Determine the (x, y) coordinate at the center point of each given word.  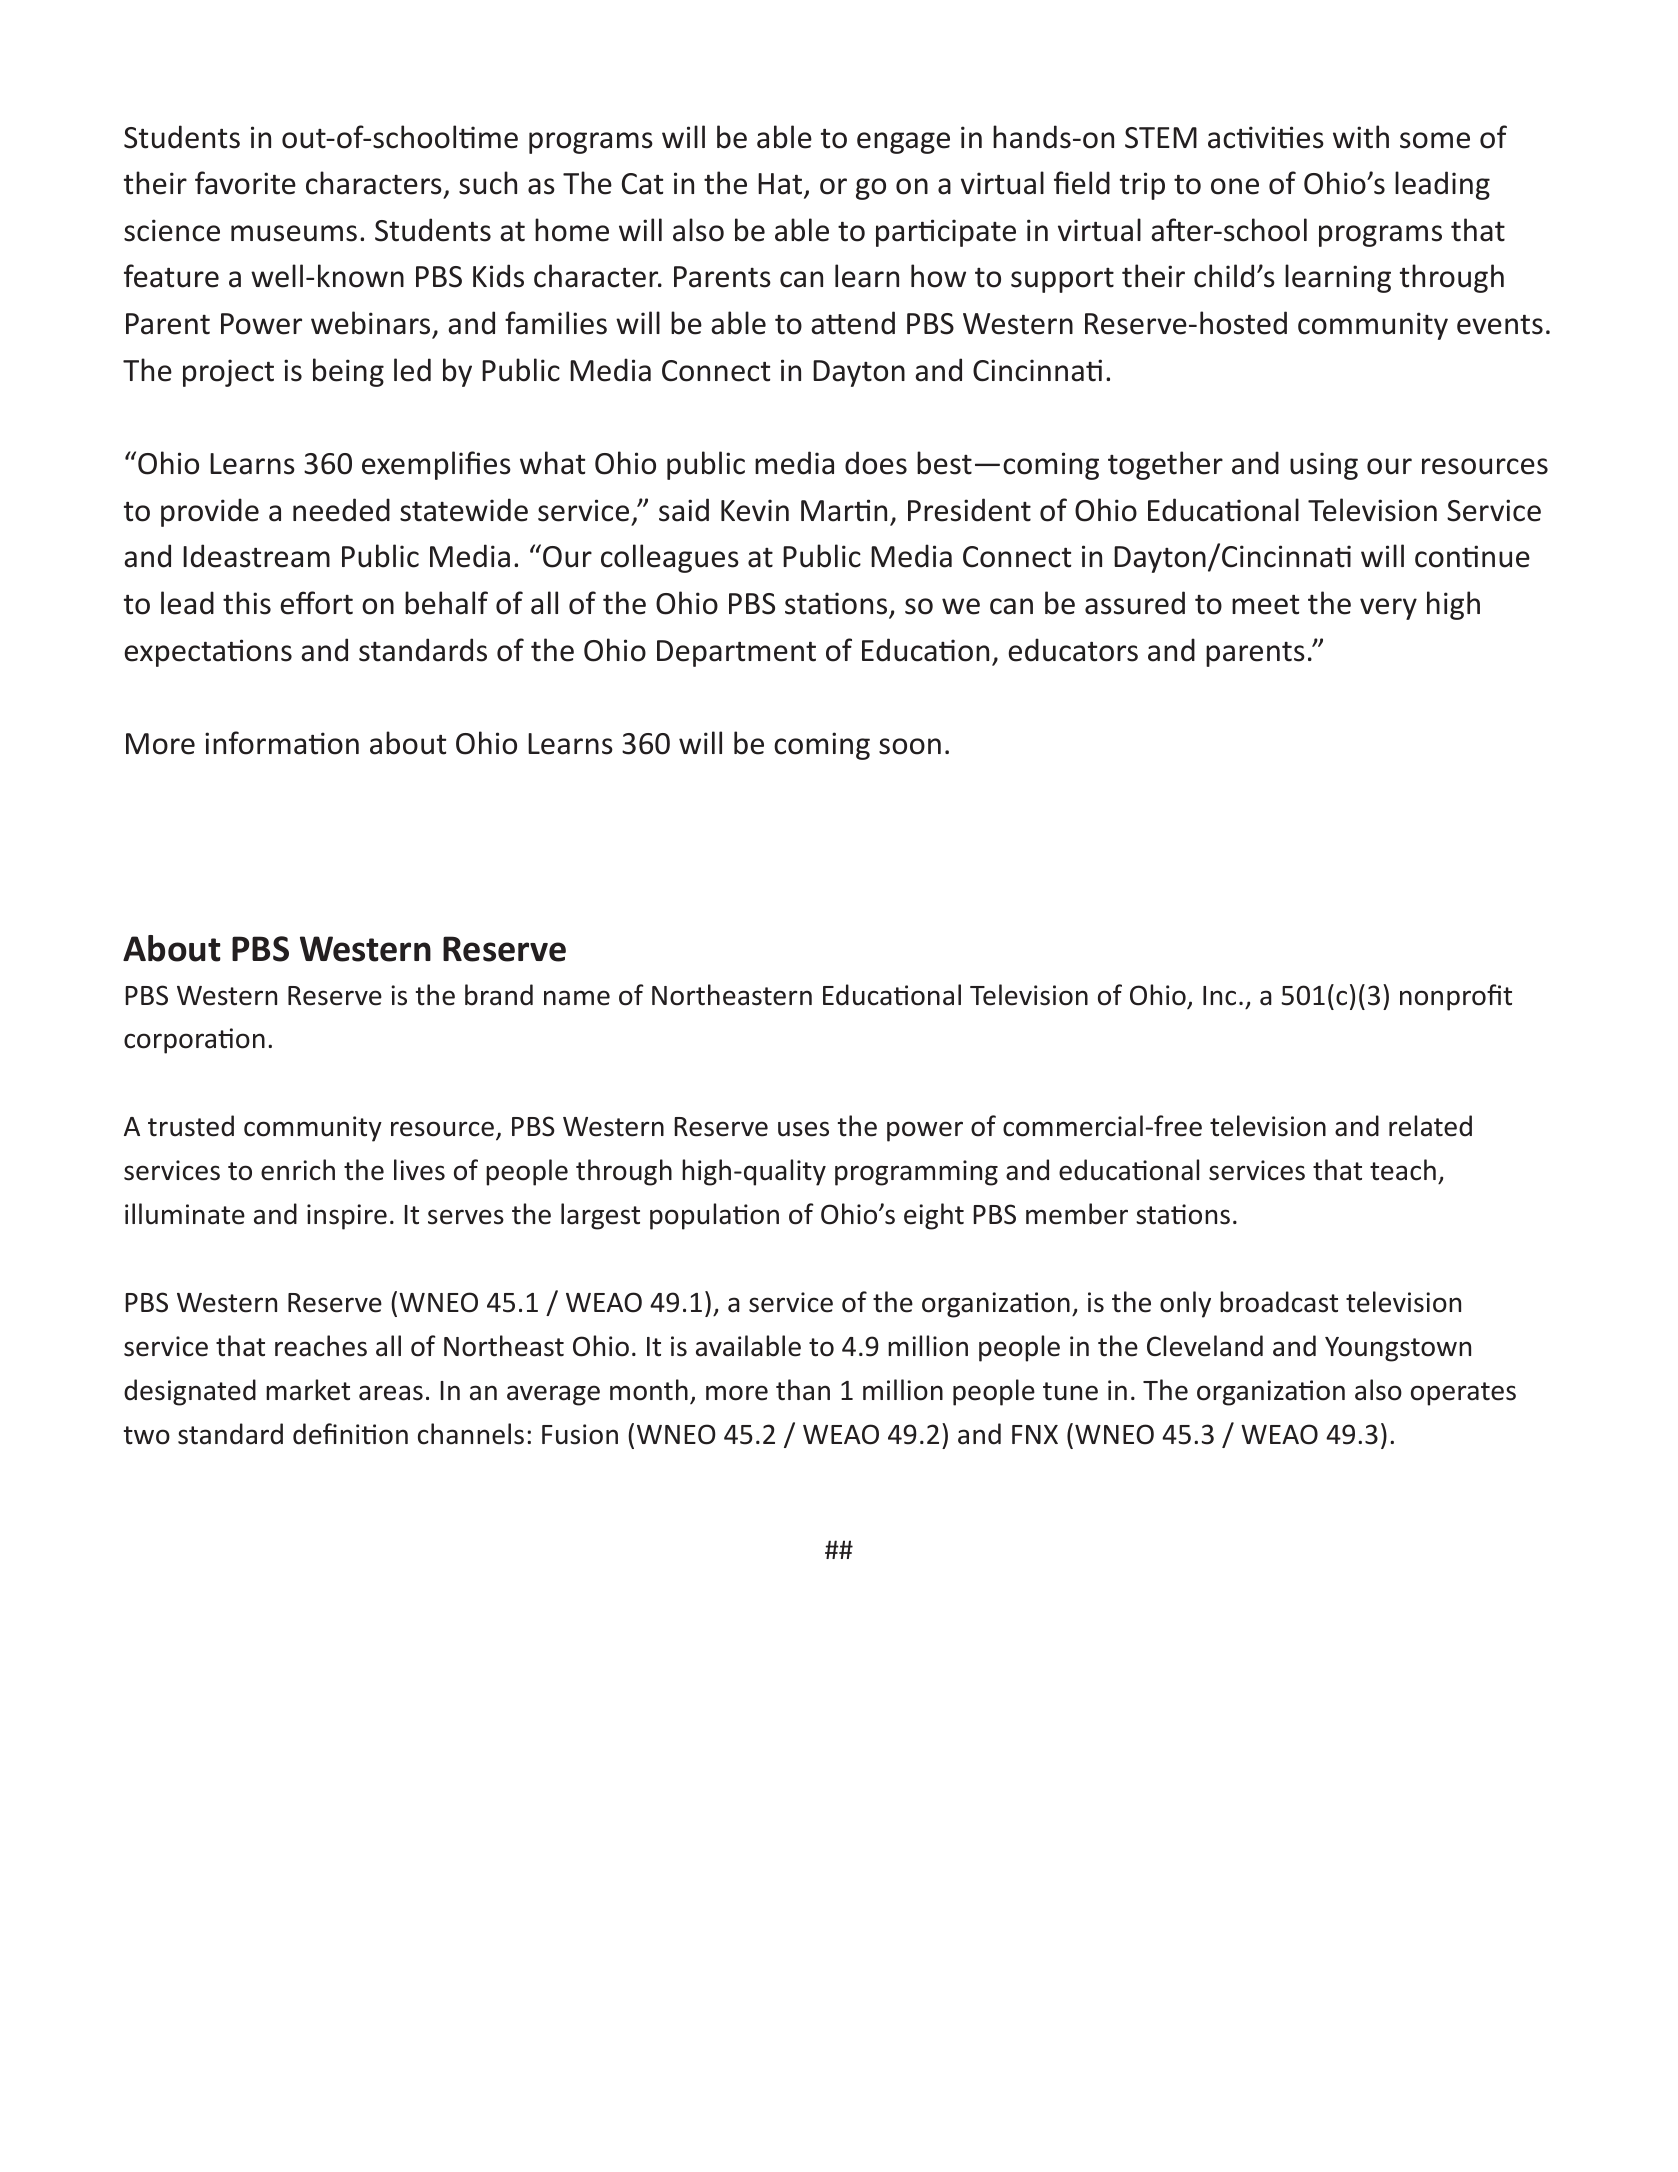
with (1361, 137)
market (308, 1390)
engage (903, 143)
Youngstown (1398, 1349)
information (282, 743)
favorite (245, 183)
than (803, 1390)
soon (910, 746)
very (1388, 609)
